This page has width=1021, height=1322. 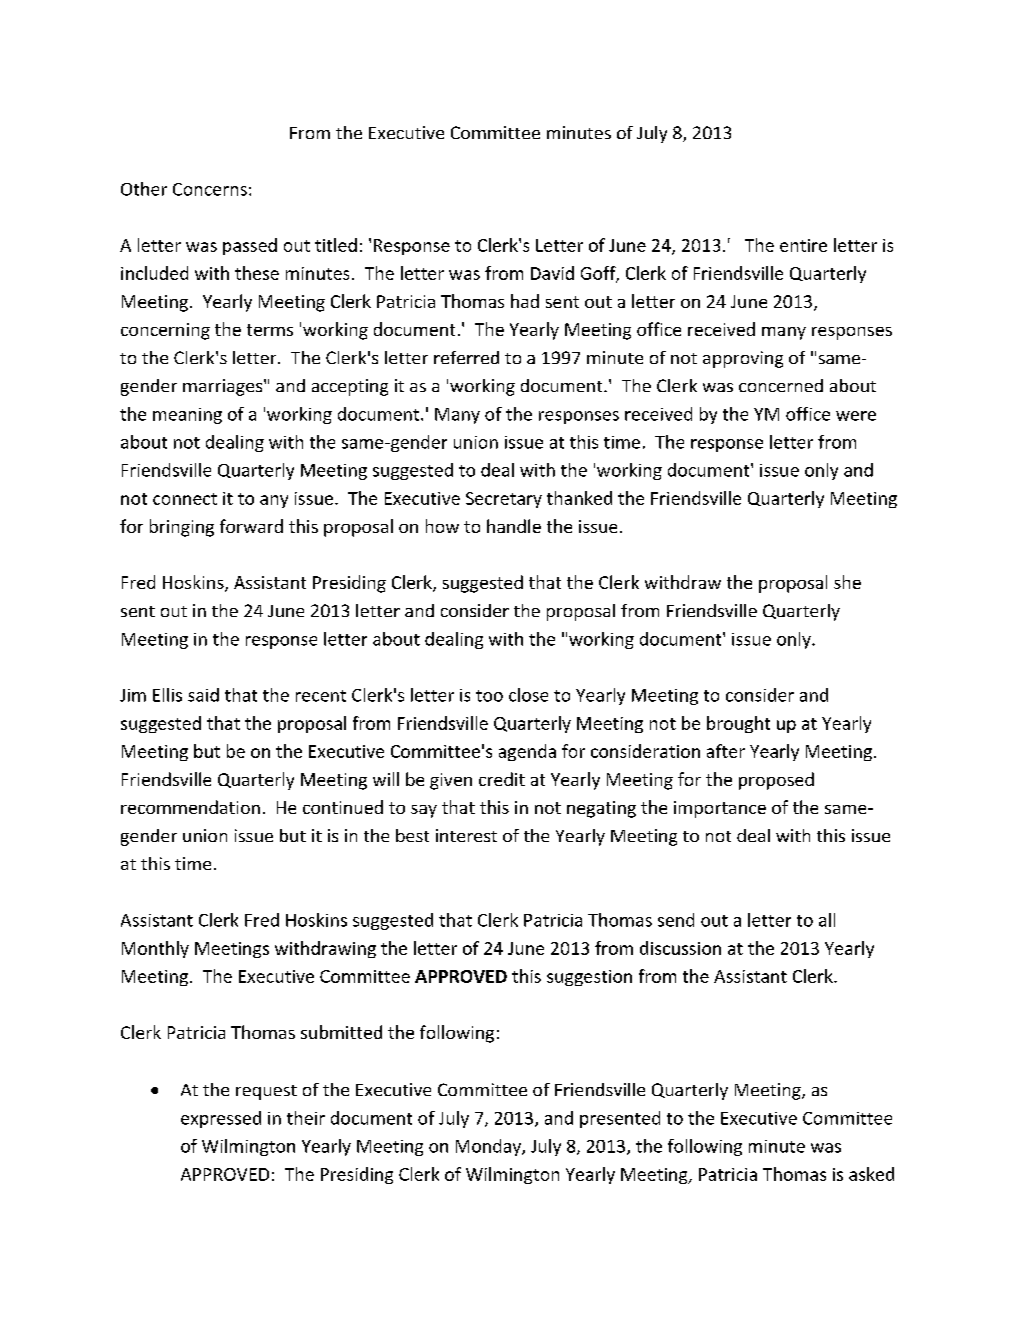 What do you see at coordinates (552, 273) in the page?
I see `David` at bounding box center [552, 273].
